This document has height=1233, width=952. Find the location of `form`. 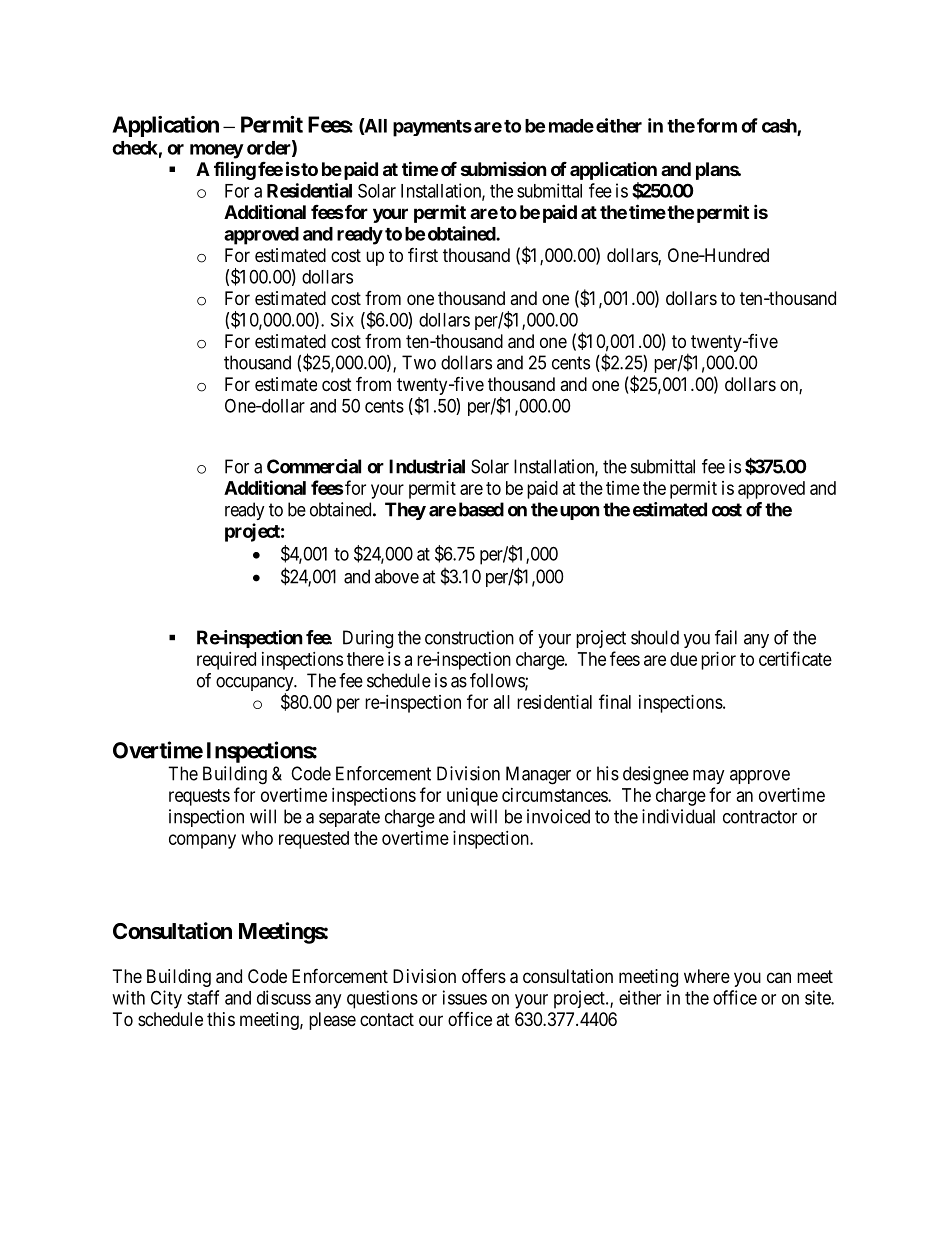

form is located at coordinates (717, 125).
